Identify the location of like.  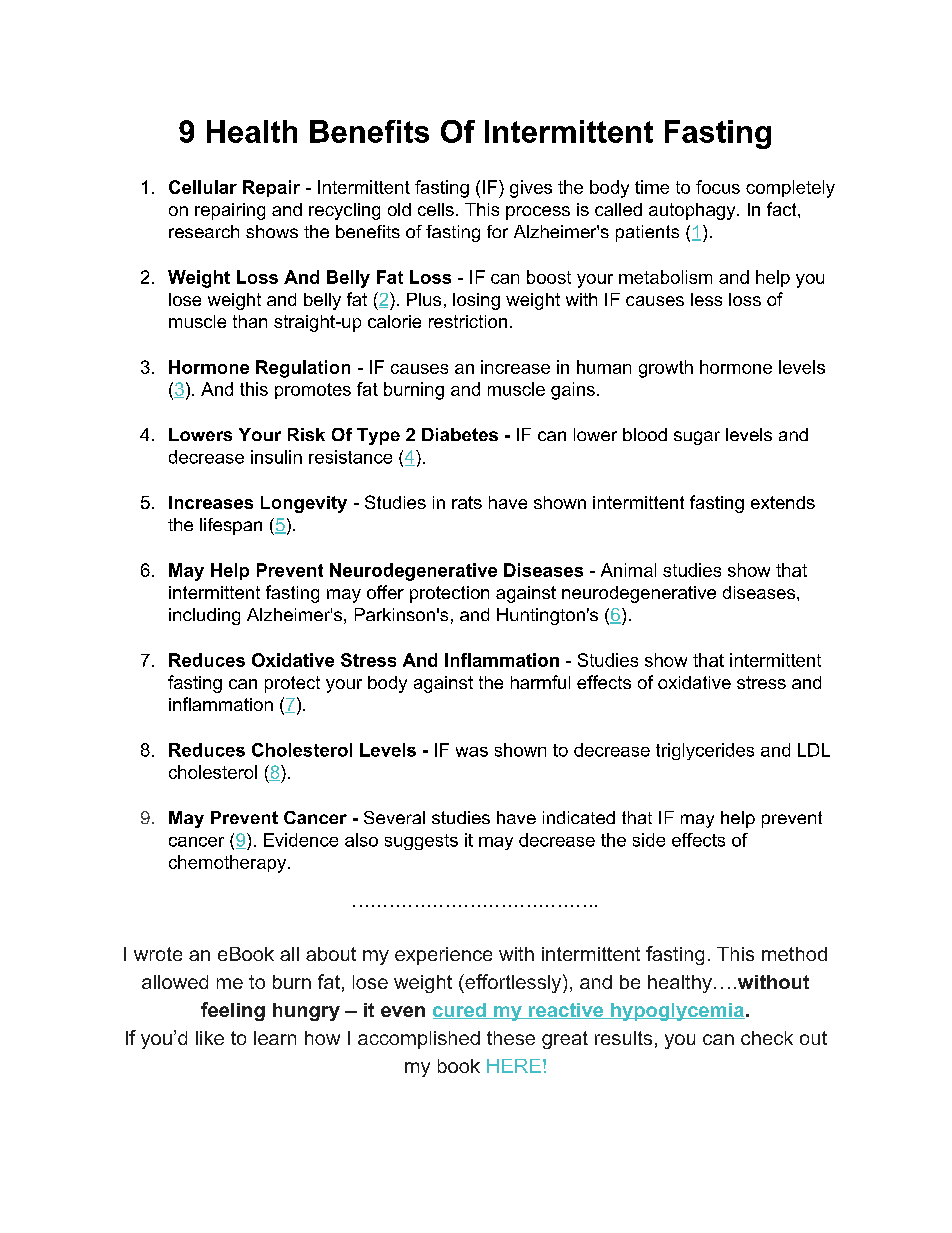
(210, 1038).
